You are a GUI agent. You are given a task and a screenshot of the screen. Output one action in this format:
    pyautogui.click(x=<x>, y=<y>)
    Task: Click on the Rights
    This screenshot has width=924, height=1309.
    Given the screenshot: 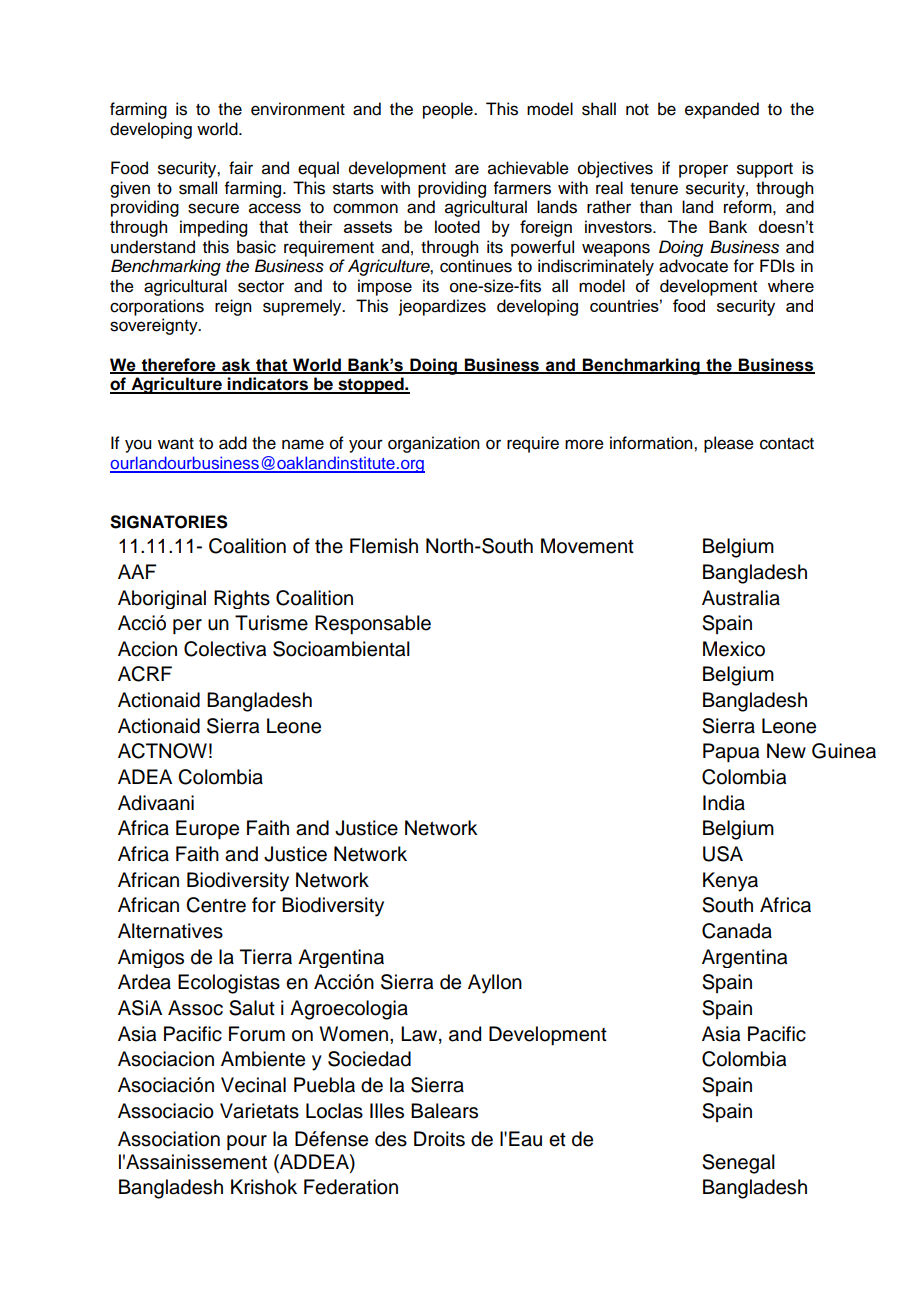 What is the action you would take?
    pyautogui.click(x=242, y=599)
